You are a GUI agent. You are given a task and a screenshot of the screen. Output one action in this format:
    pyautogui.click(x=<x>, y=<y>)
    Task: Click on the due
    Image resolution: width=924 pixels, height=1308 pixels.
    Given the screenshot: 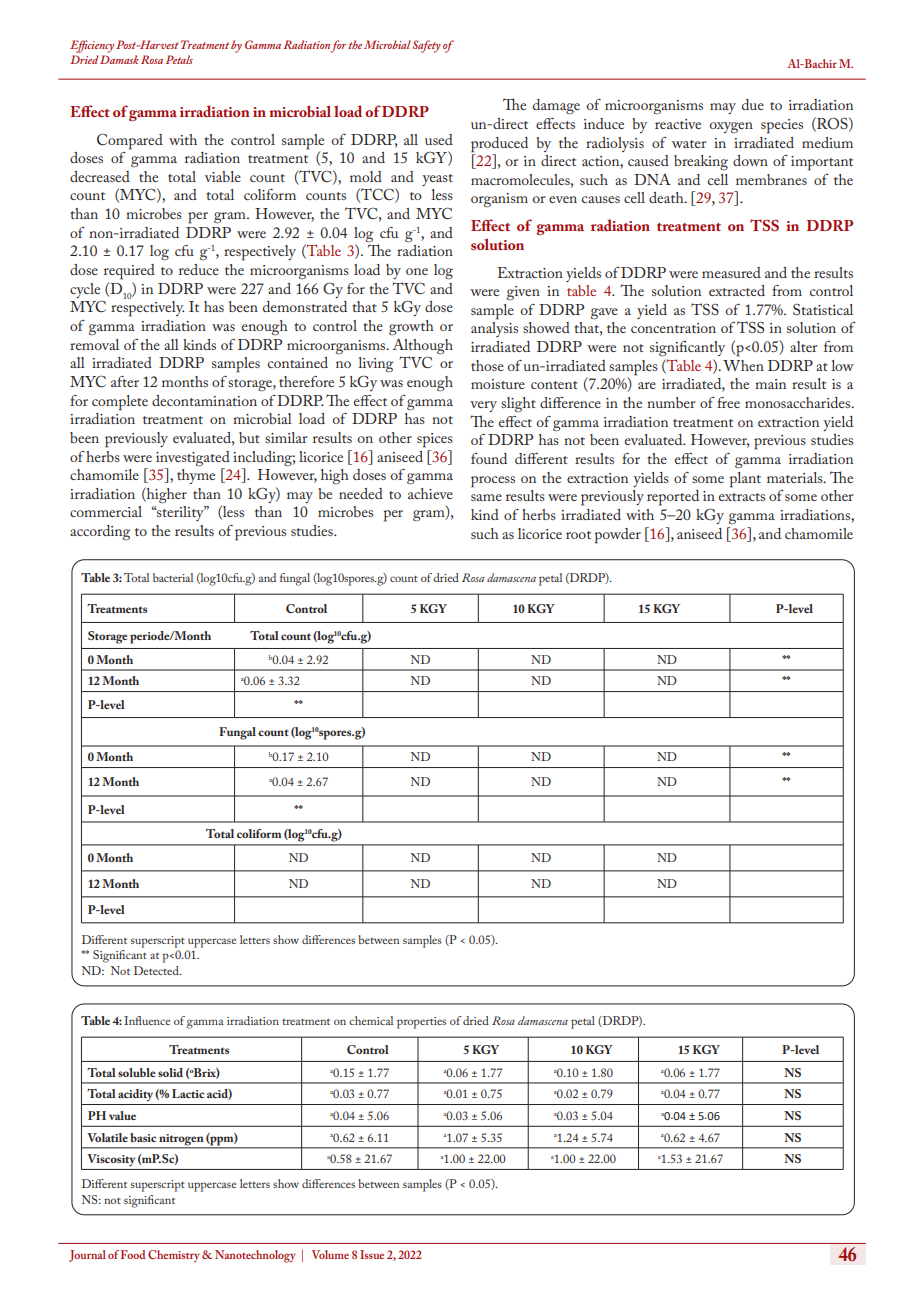 What is the action you would take?
    pyautogui.click(x=753, y=104)
